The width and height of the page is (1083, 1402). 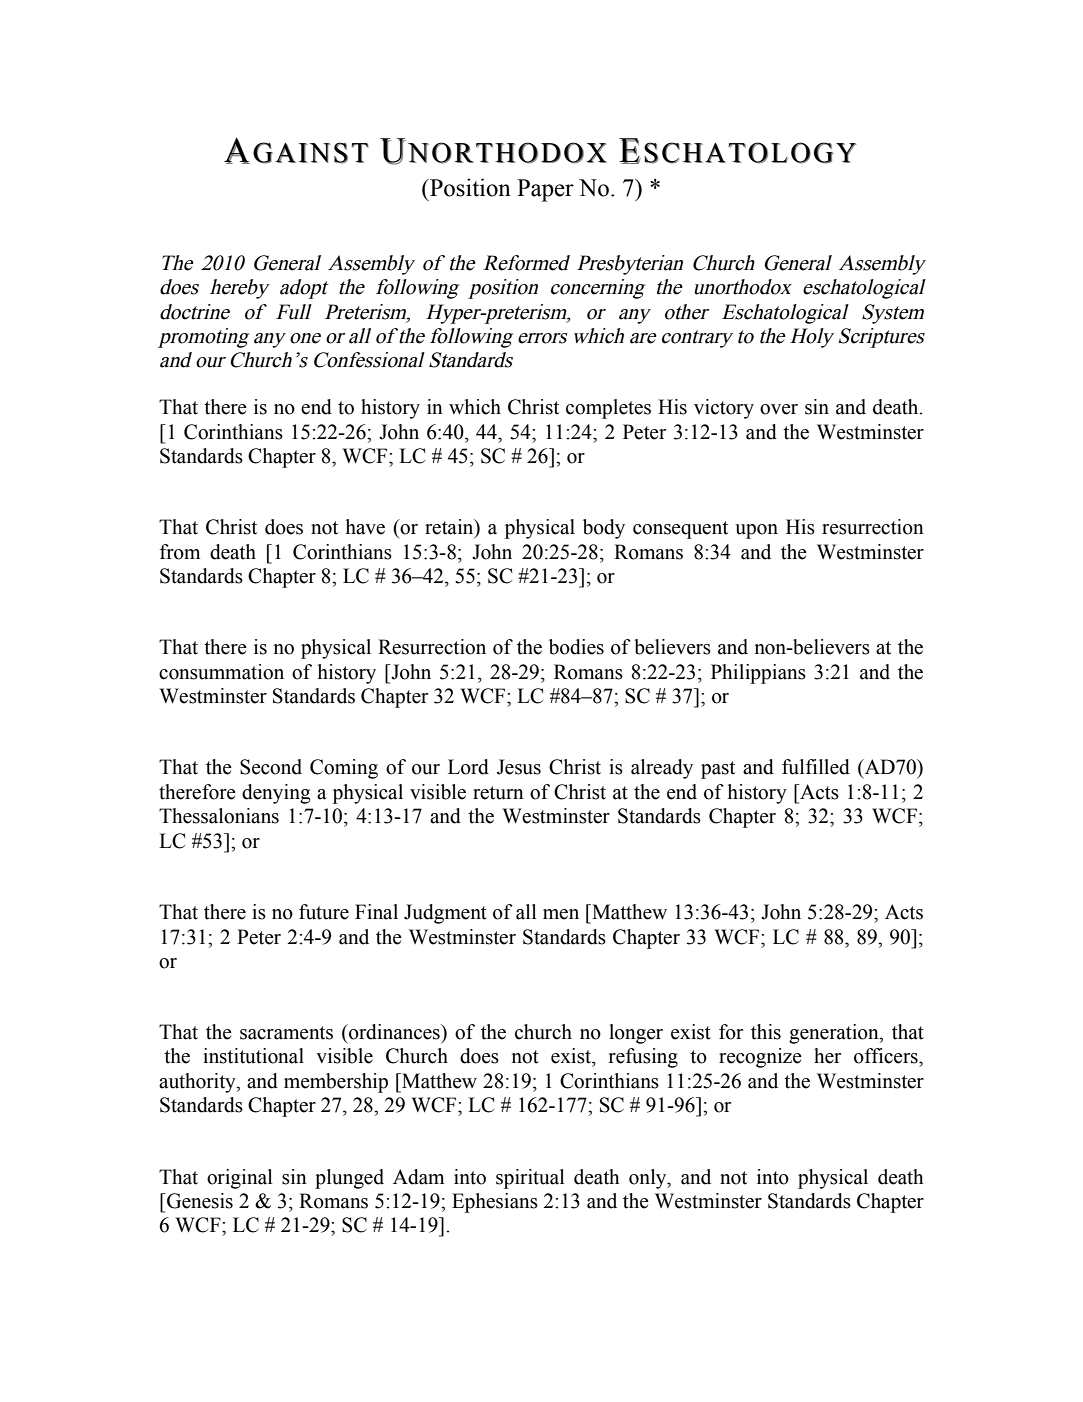 I want to click on Judgment, so click(x=445, y=914).
